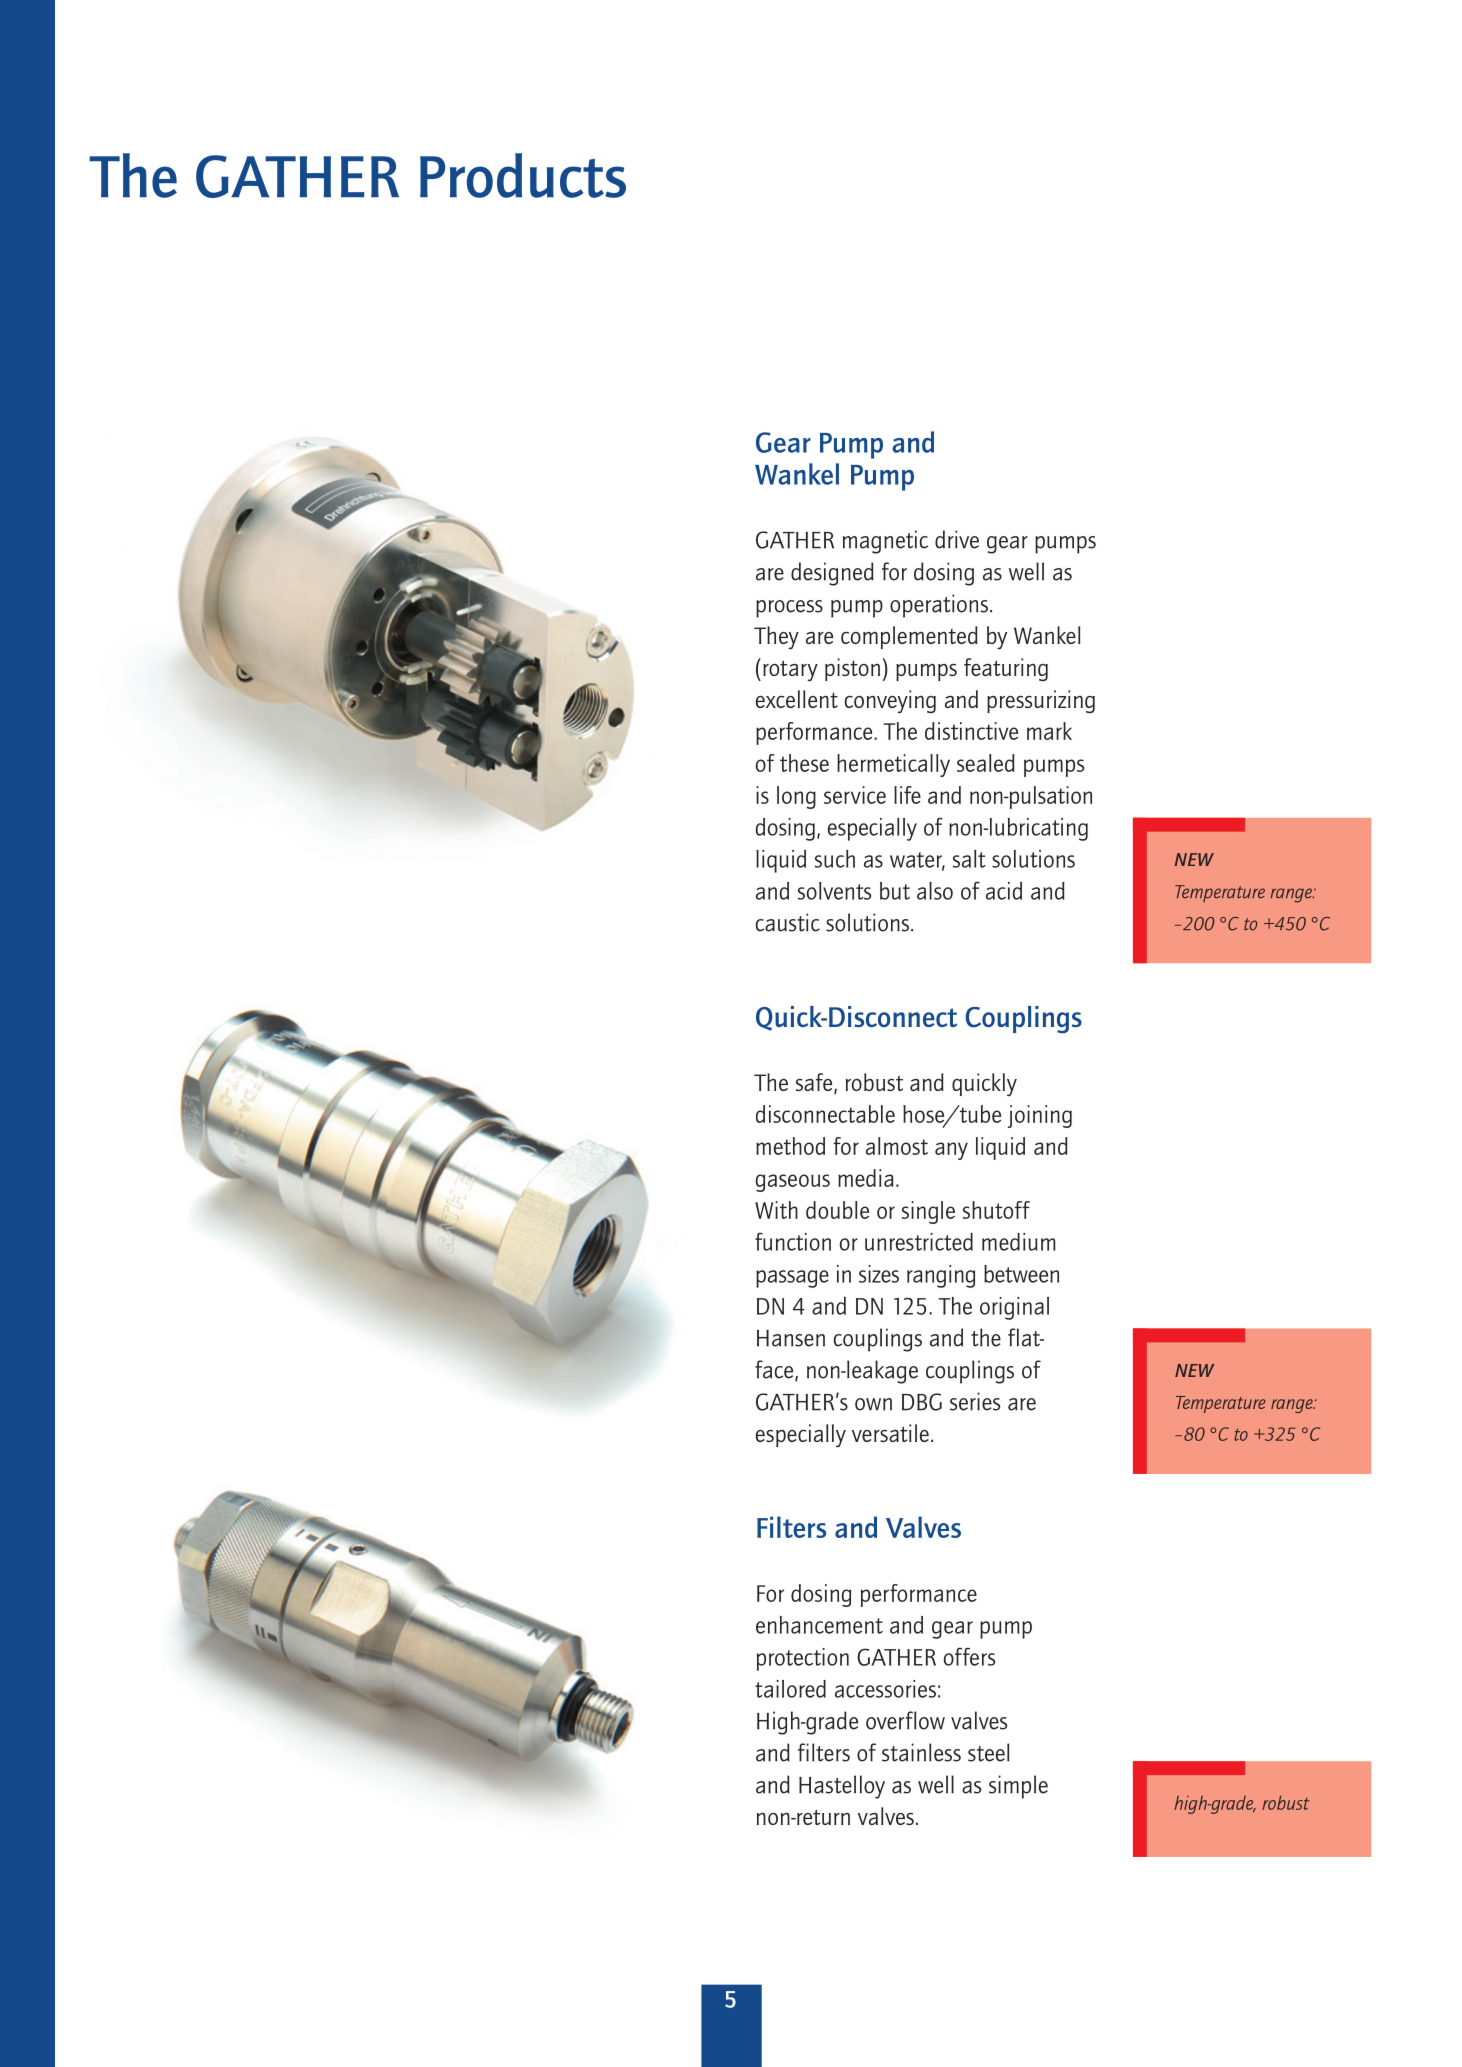 The image size is (1462, 2067). What do you see at coordinates (788, 922) in the screenshot?
I see `caustic` at bounding box center [788, 922].
